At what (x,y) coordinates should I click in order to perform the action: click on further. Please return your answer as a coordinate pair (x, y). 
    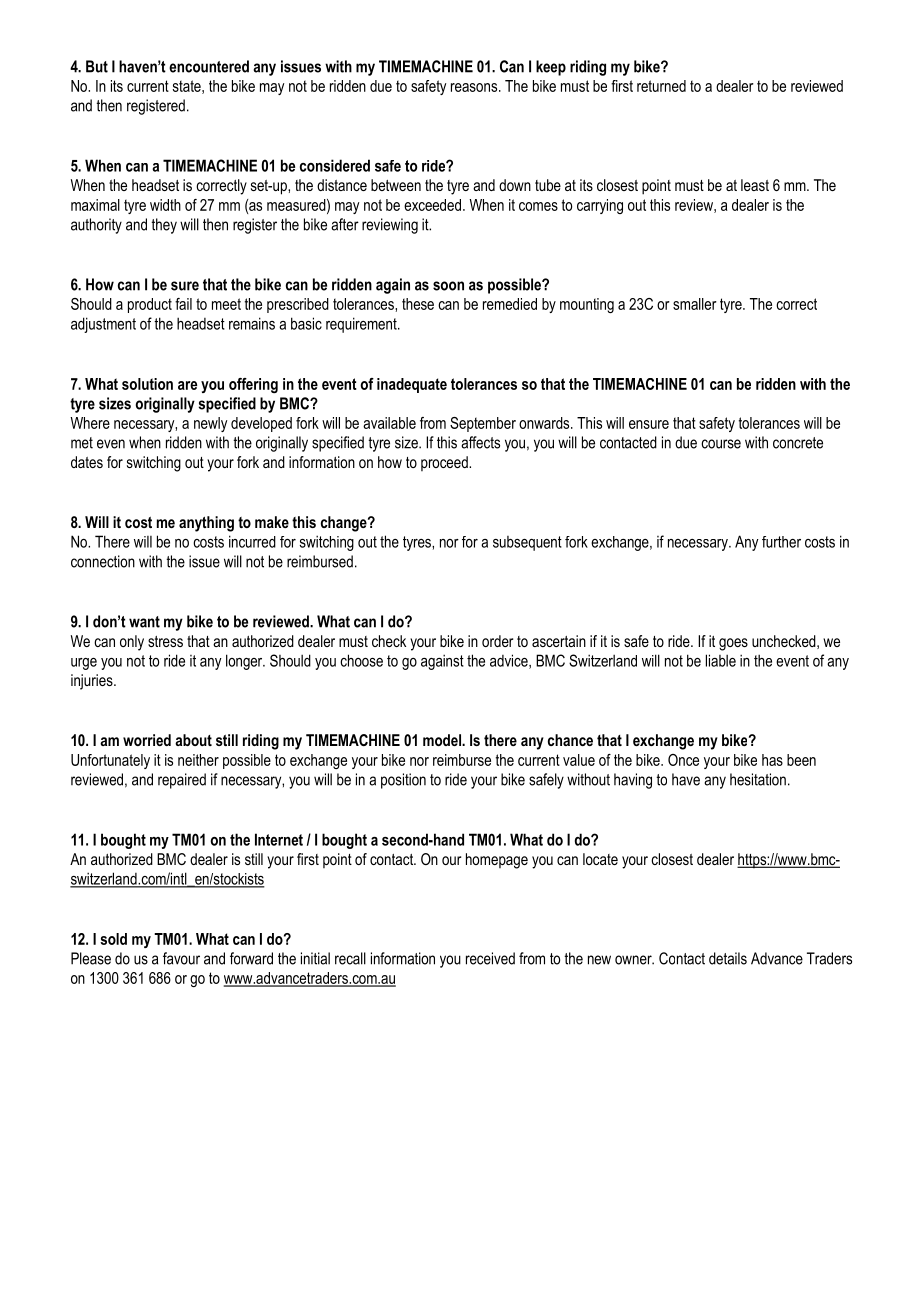
    Looking at the image, I should click on (781, 542).
